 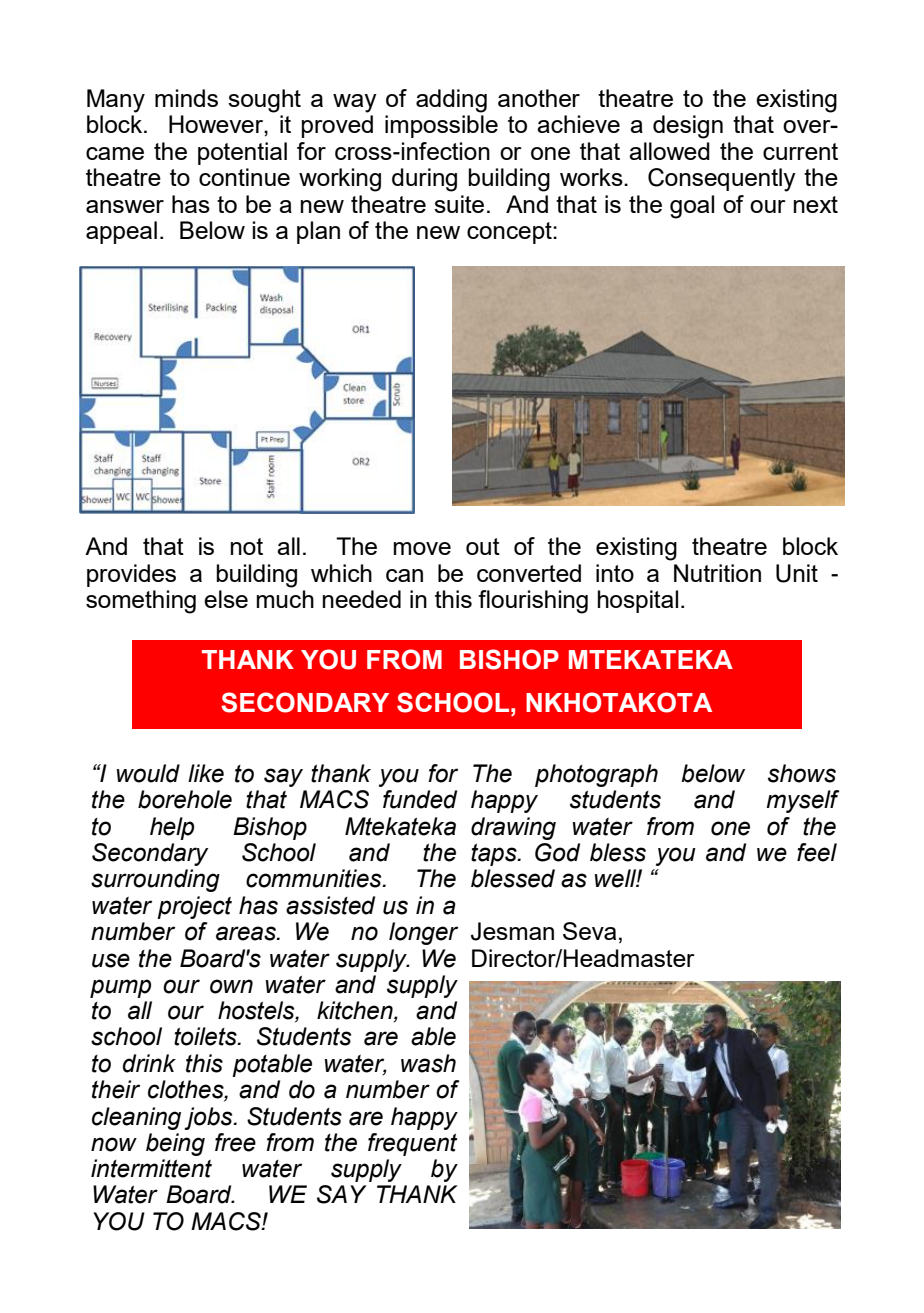 What do you see at coordinates (688, 127) in the screenshot?
I see `design` at bounding box center [688, 127].
